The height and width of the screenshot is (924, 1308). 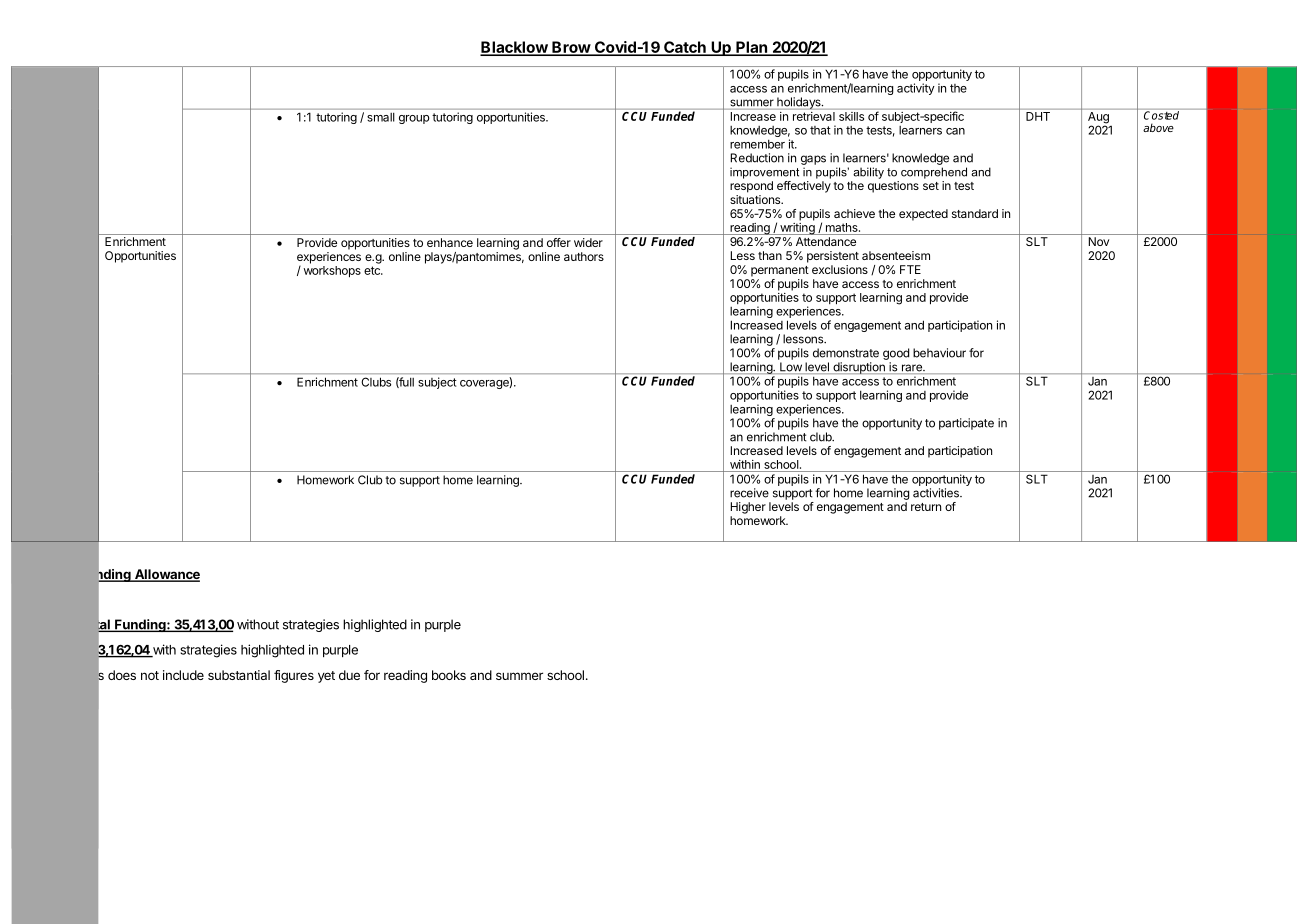 What do you see at coordinates (846, 353) in the screenshot?
I see `demonstrate` at bounding box center [846, 353].
